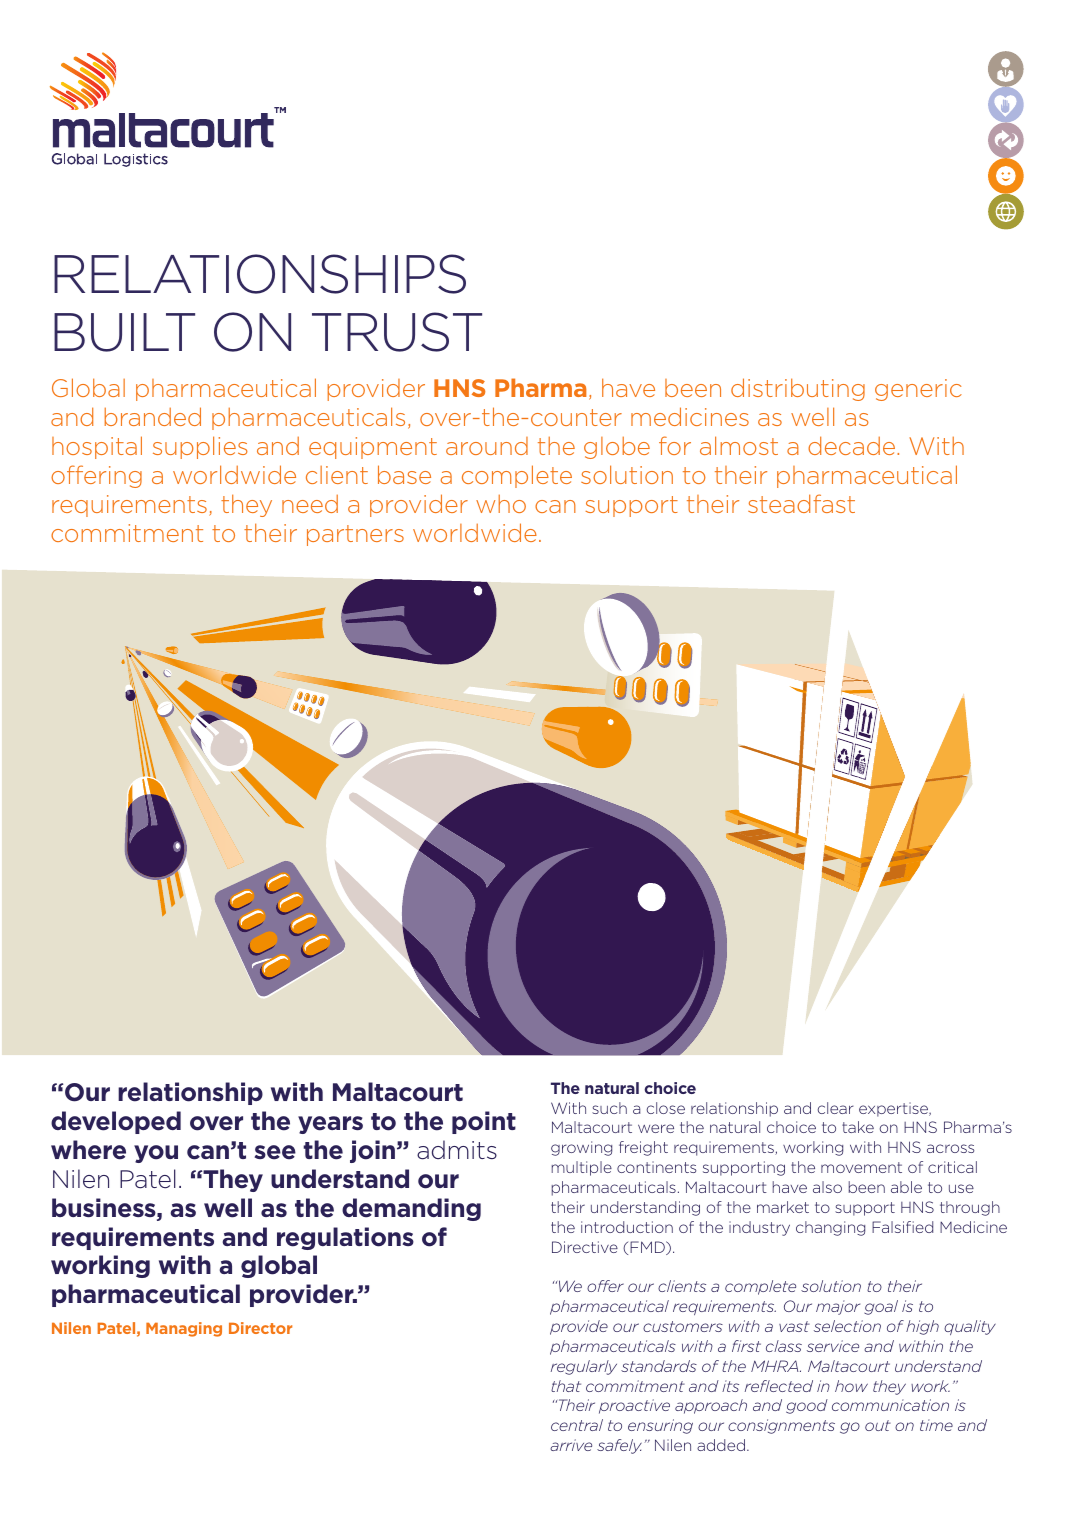 The width and height of the screenshot is (1075, 1520). I want to click on partners, so click(355, 535).
